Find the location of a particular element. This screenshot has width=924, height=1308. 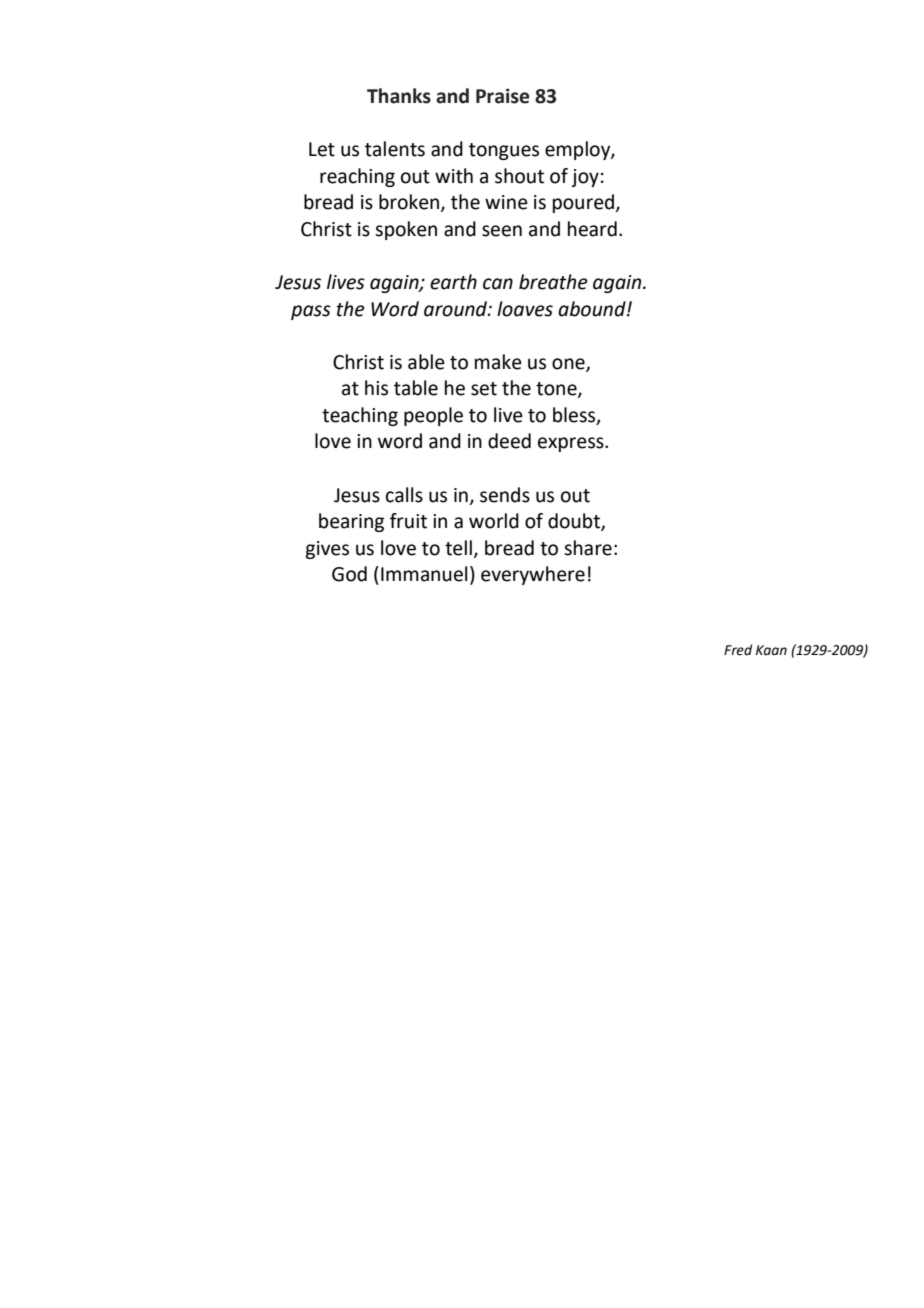

Fred is located at coordinates (738, 650).
